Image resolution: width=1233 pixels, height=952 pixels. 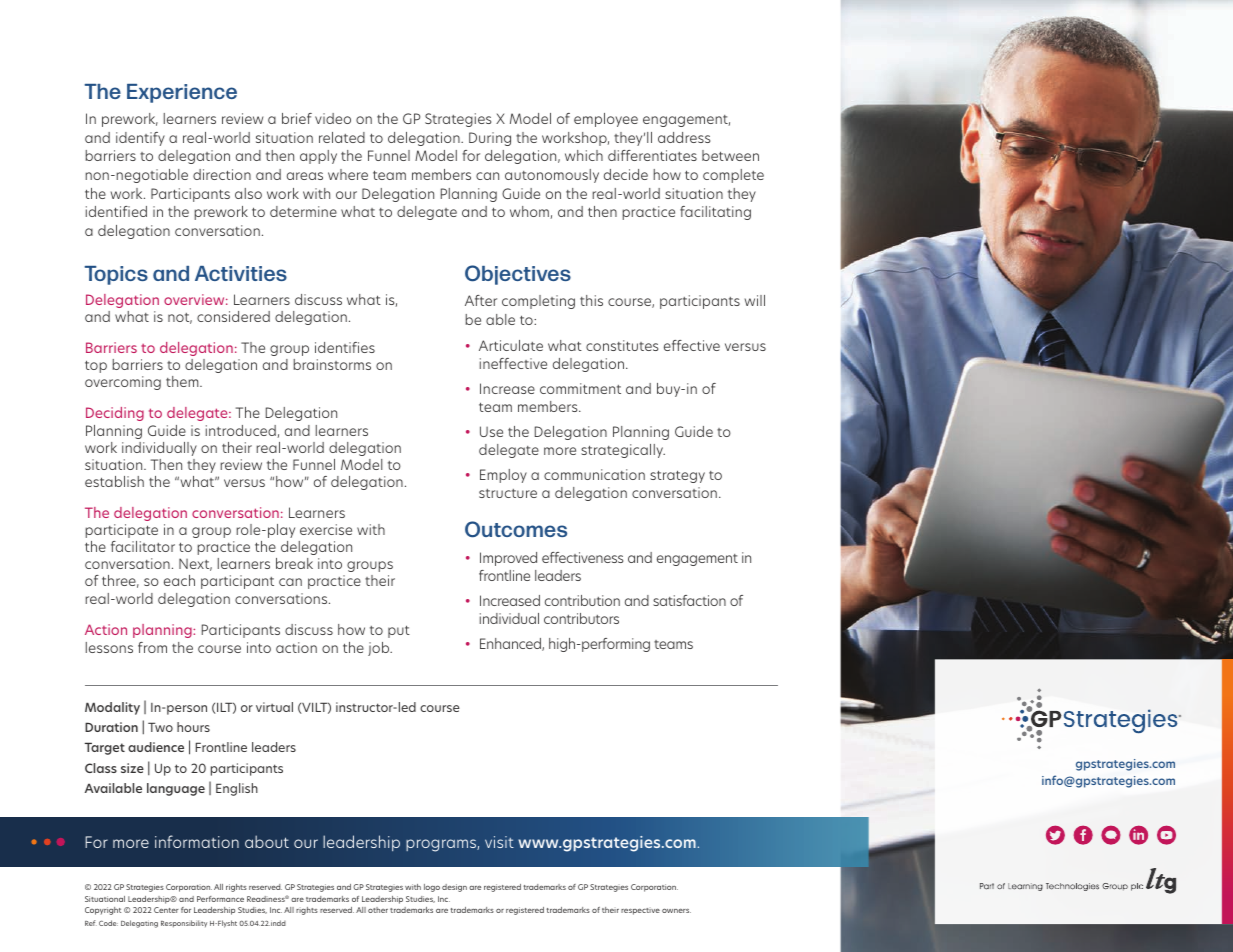 I want to click on Deciding, so click(x=115, y=414).
